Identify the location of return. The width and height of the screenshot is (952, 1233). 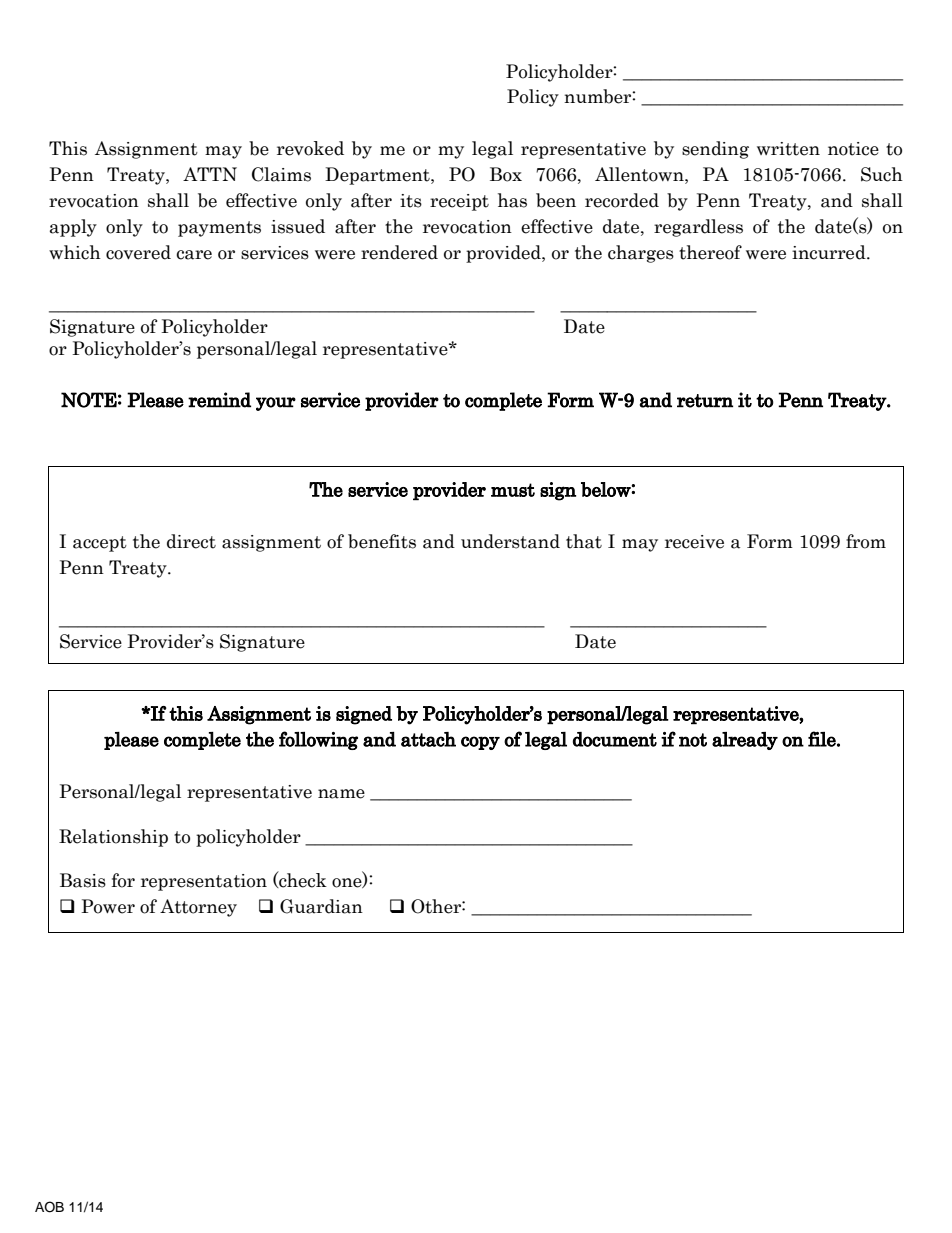
(705, 401).
